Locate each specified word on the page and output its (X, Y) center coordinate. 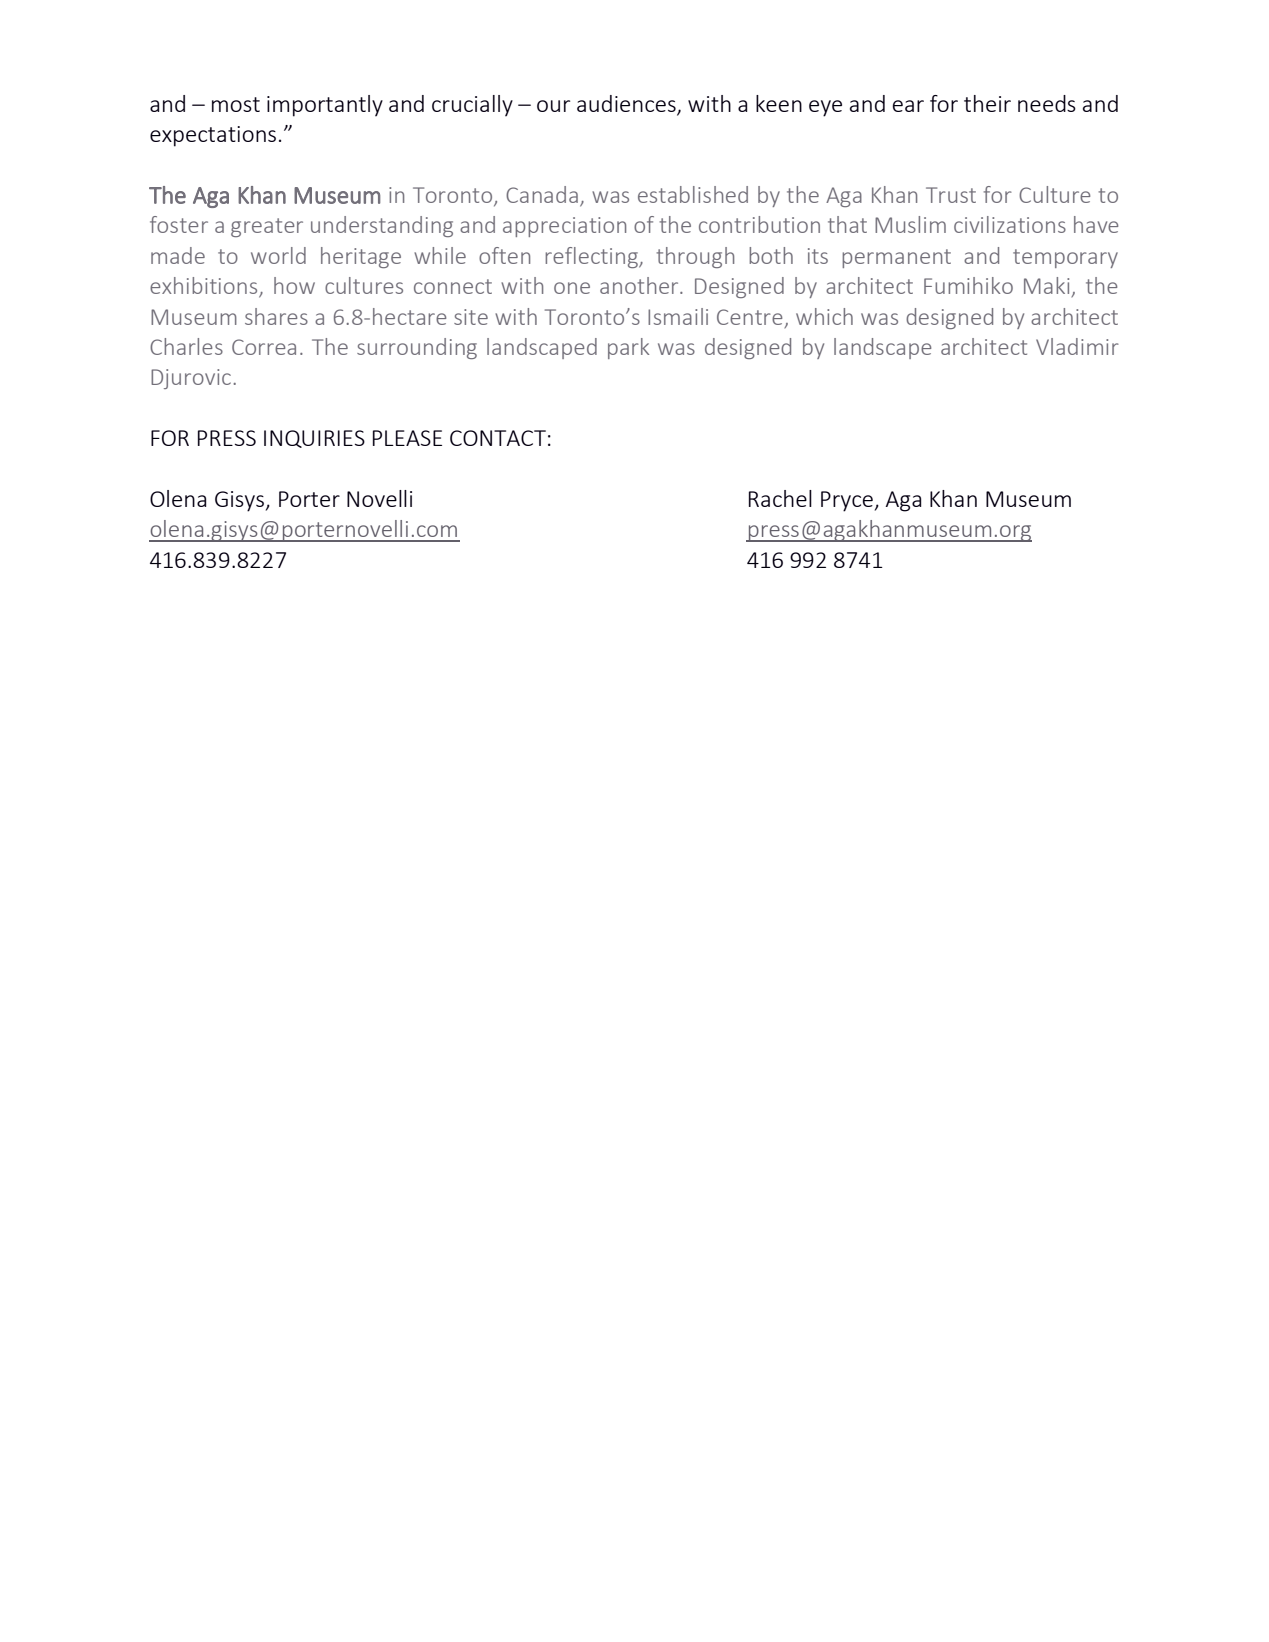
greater (267, 227)
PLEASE (407, 438)
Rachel (780, 498)
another (640, 285)
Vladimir (1077, 346)
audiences (627, 105)
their (987, 103)
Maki (1048, 287)
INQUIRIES (314, 439)
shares (276, 316)
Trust (951, 195)
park (628, 348)
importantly (325, 106)
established (693, 194)
